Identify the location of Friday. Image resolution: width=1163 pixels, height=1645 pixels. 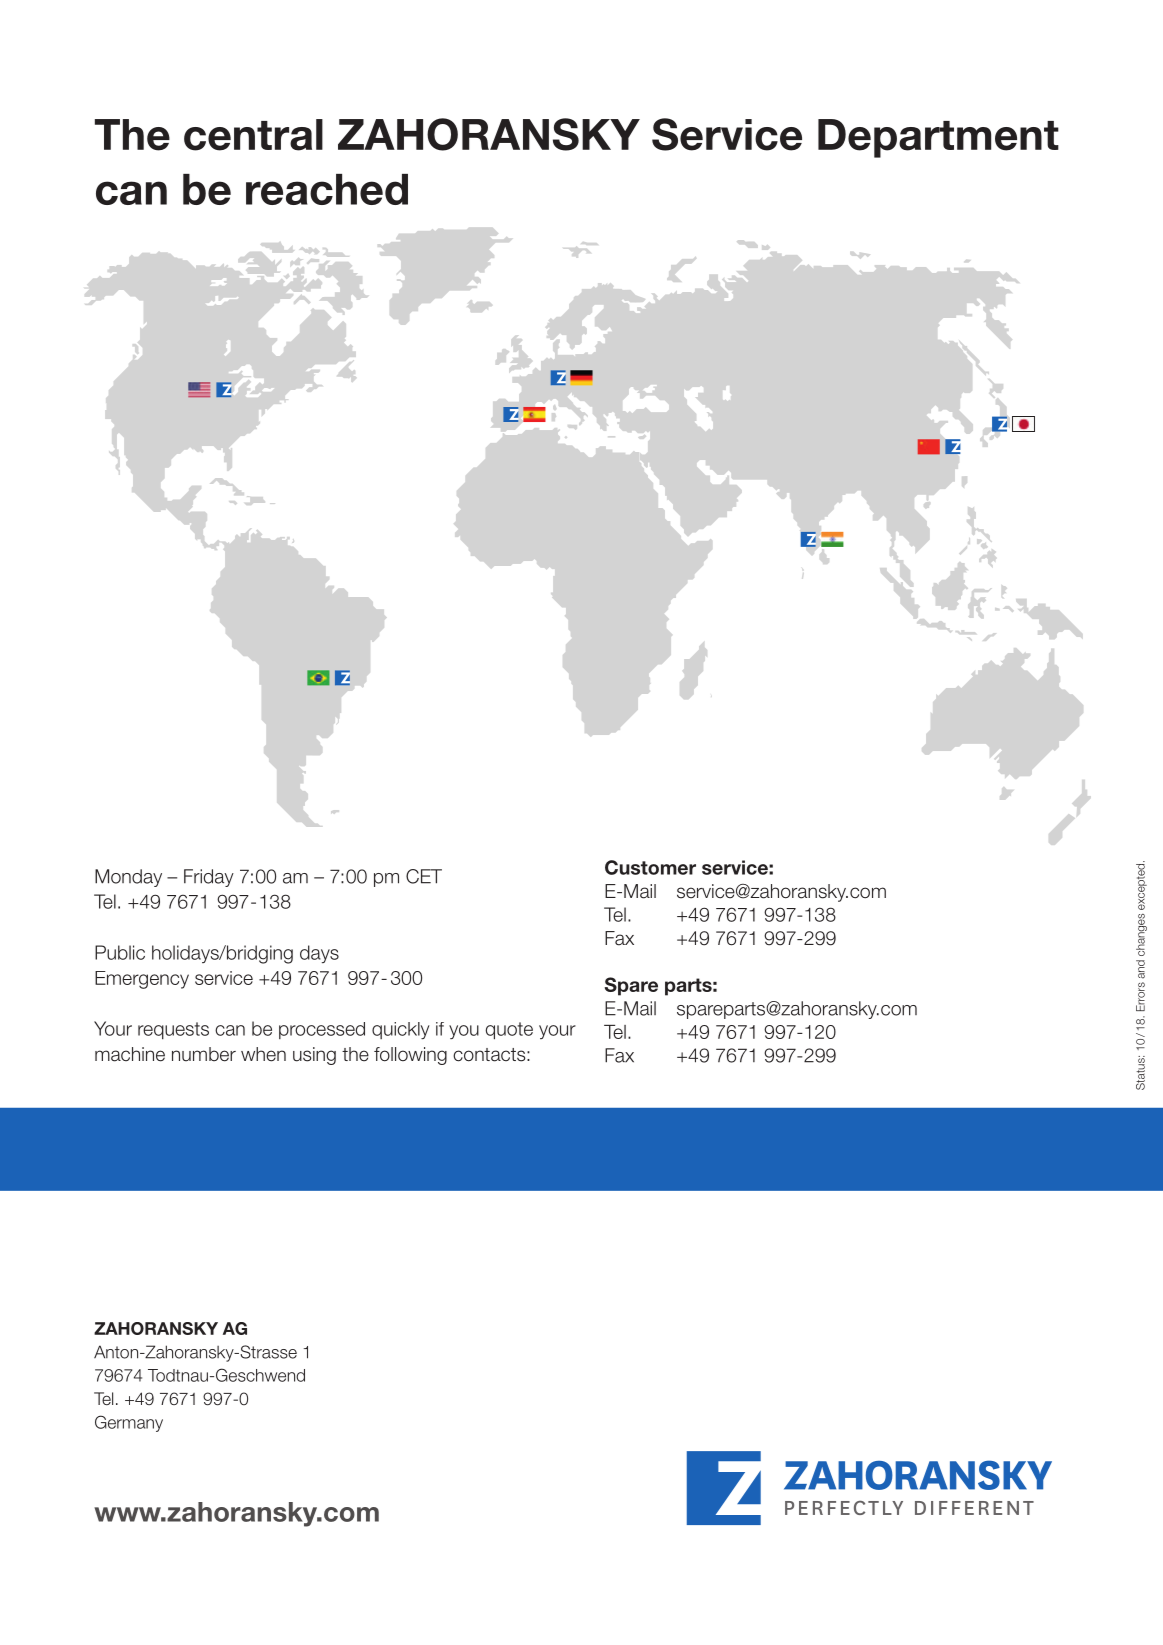
(209, 878).
